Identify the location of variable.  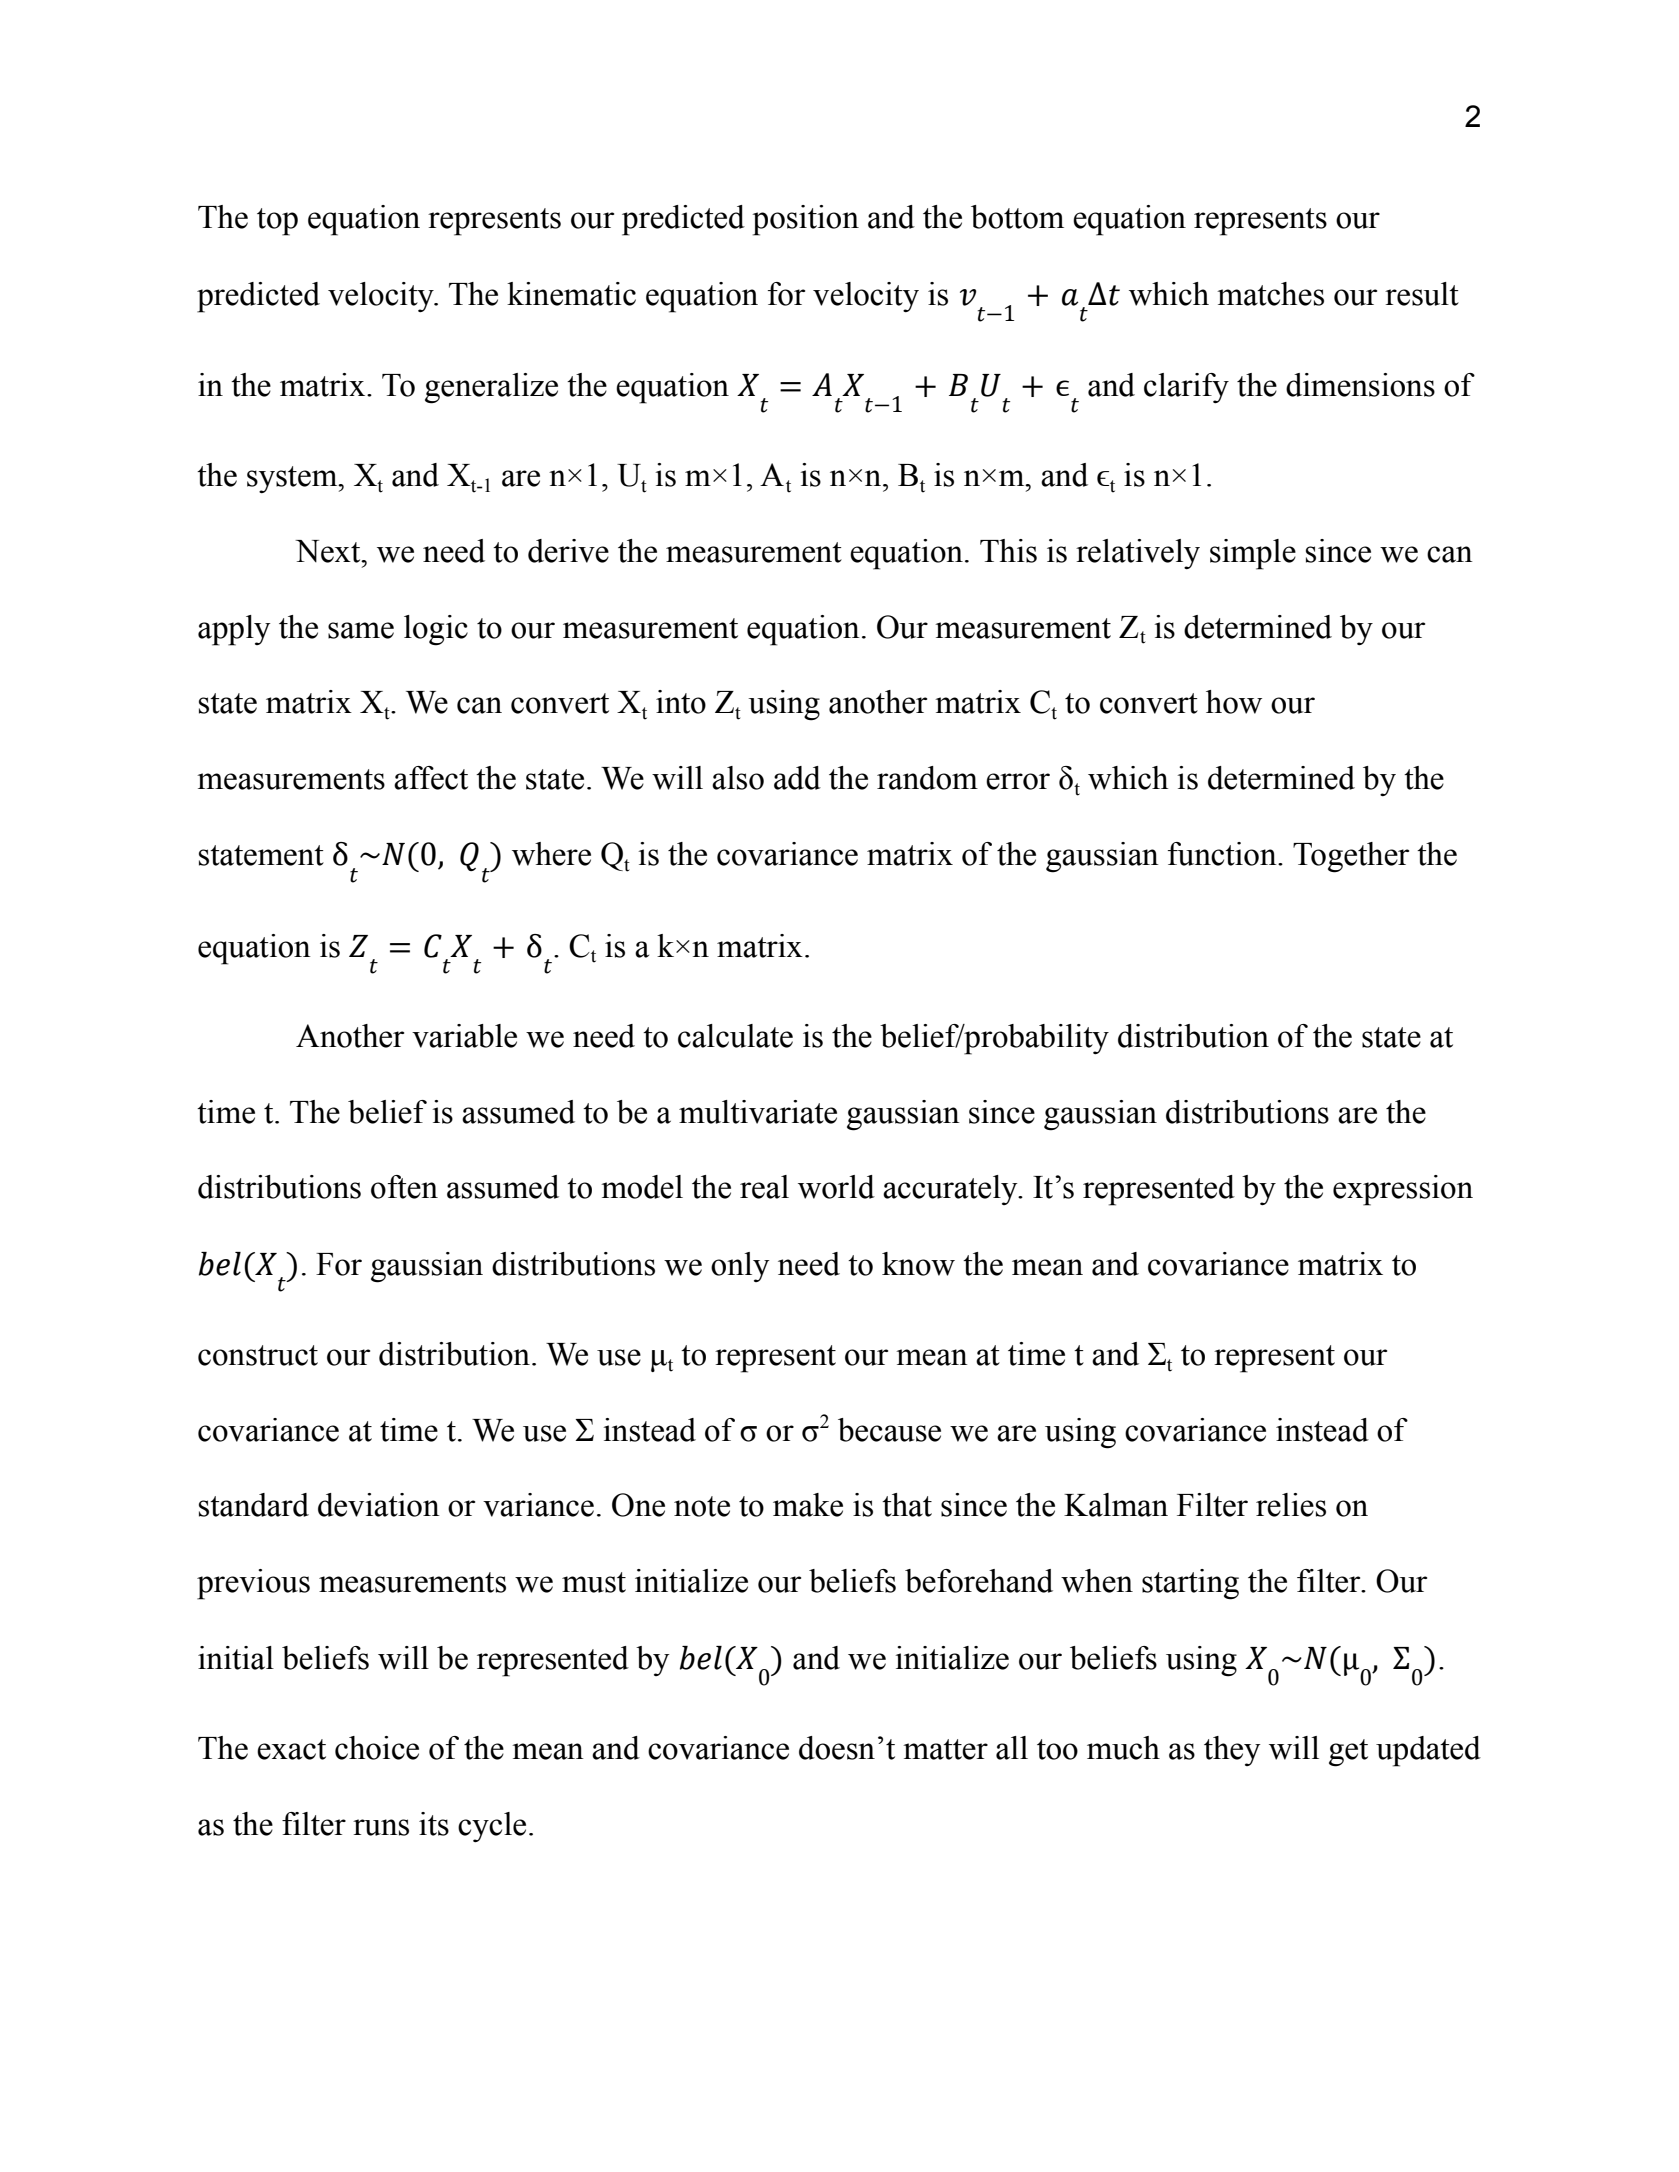
(464, 1036).
